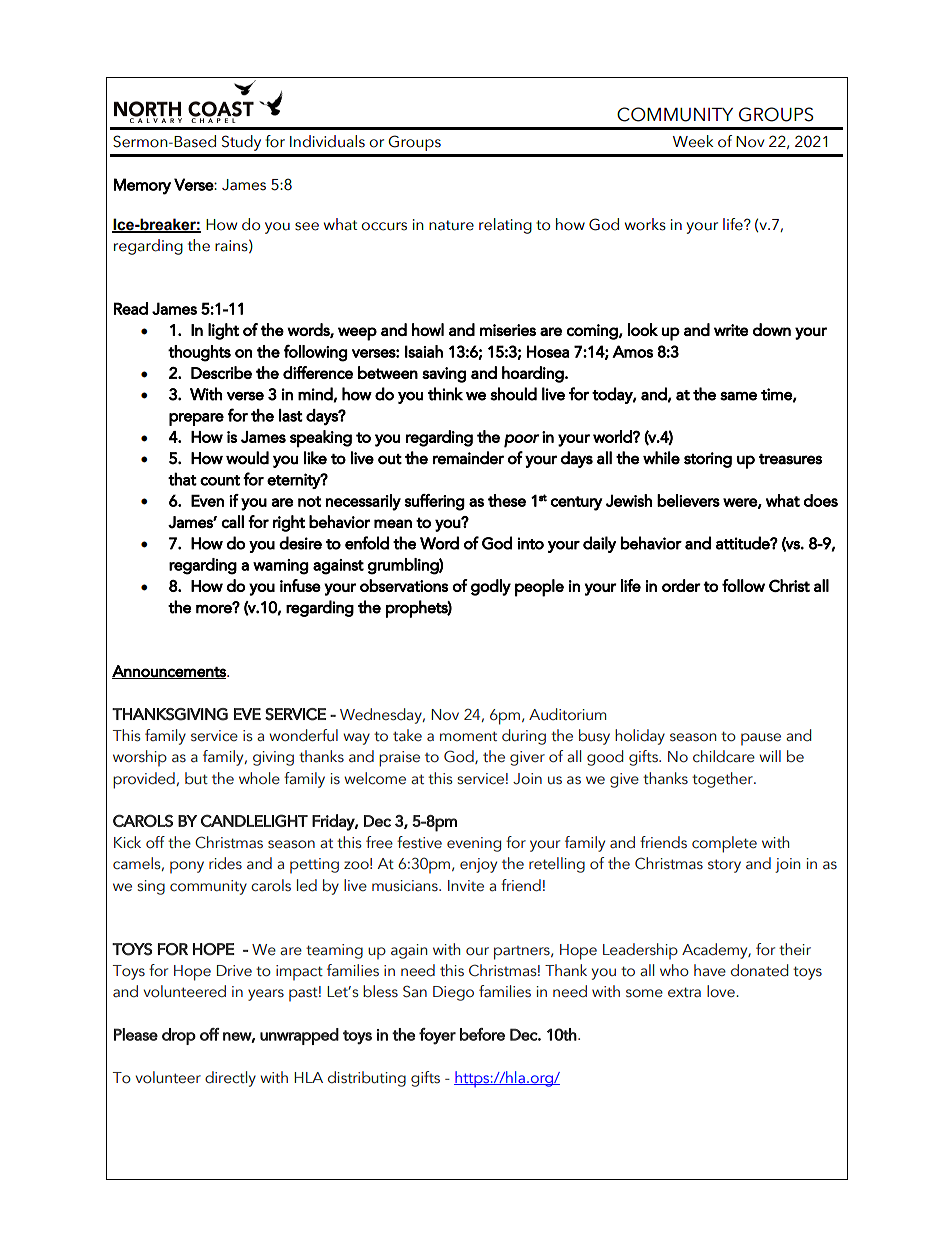 This image has height=1233, width=952. Describe the element at coordinates (468, 458) in the image. I see `remainder` at that location.
